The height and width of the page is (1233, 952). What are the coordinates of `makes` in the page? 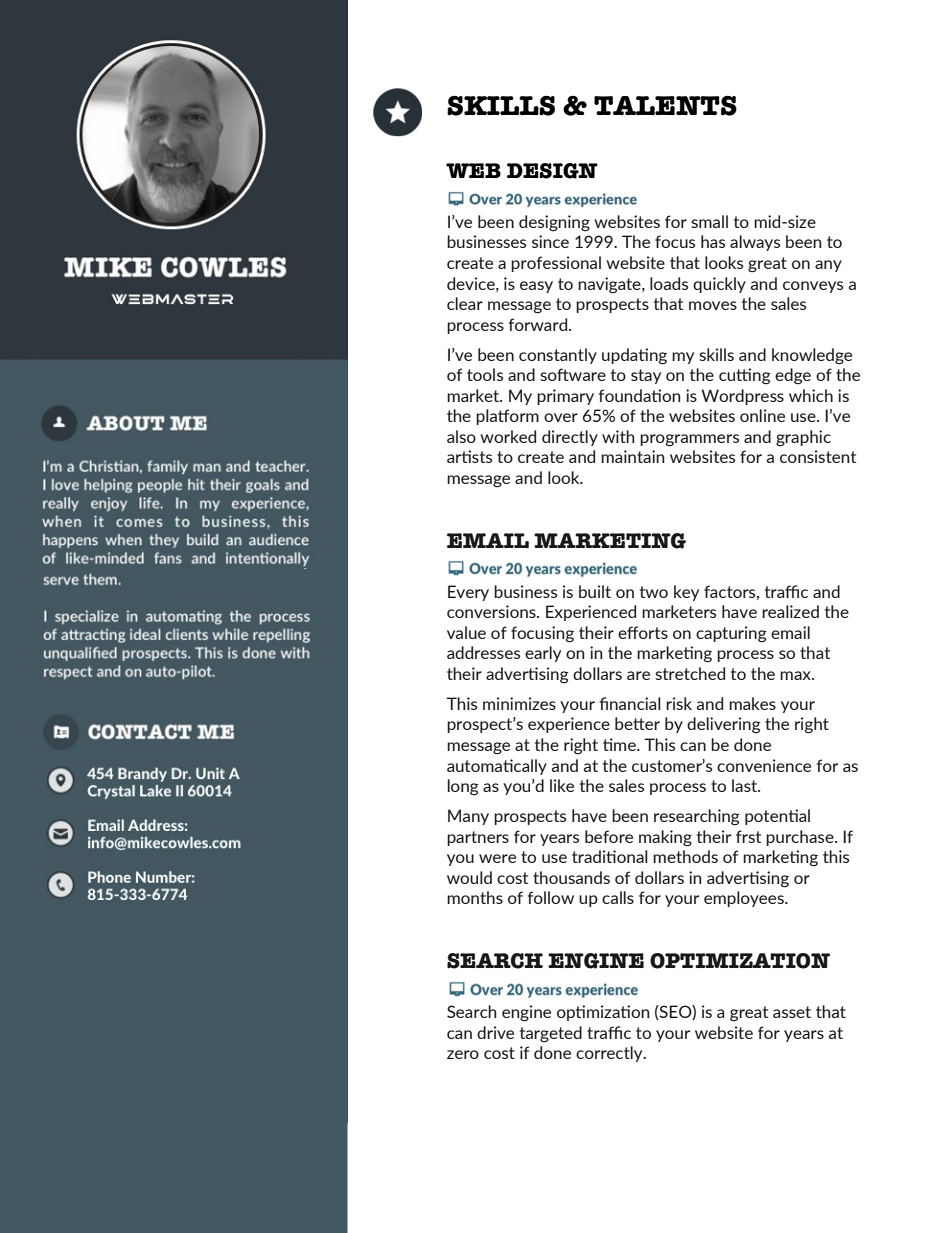 It's located at (752, 703).
